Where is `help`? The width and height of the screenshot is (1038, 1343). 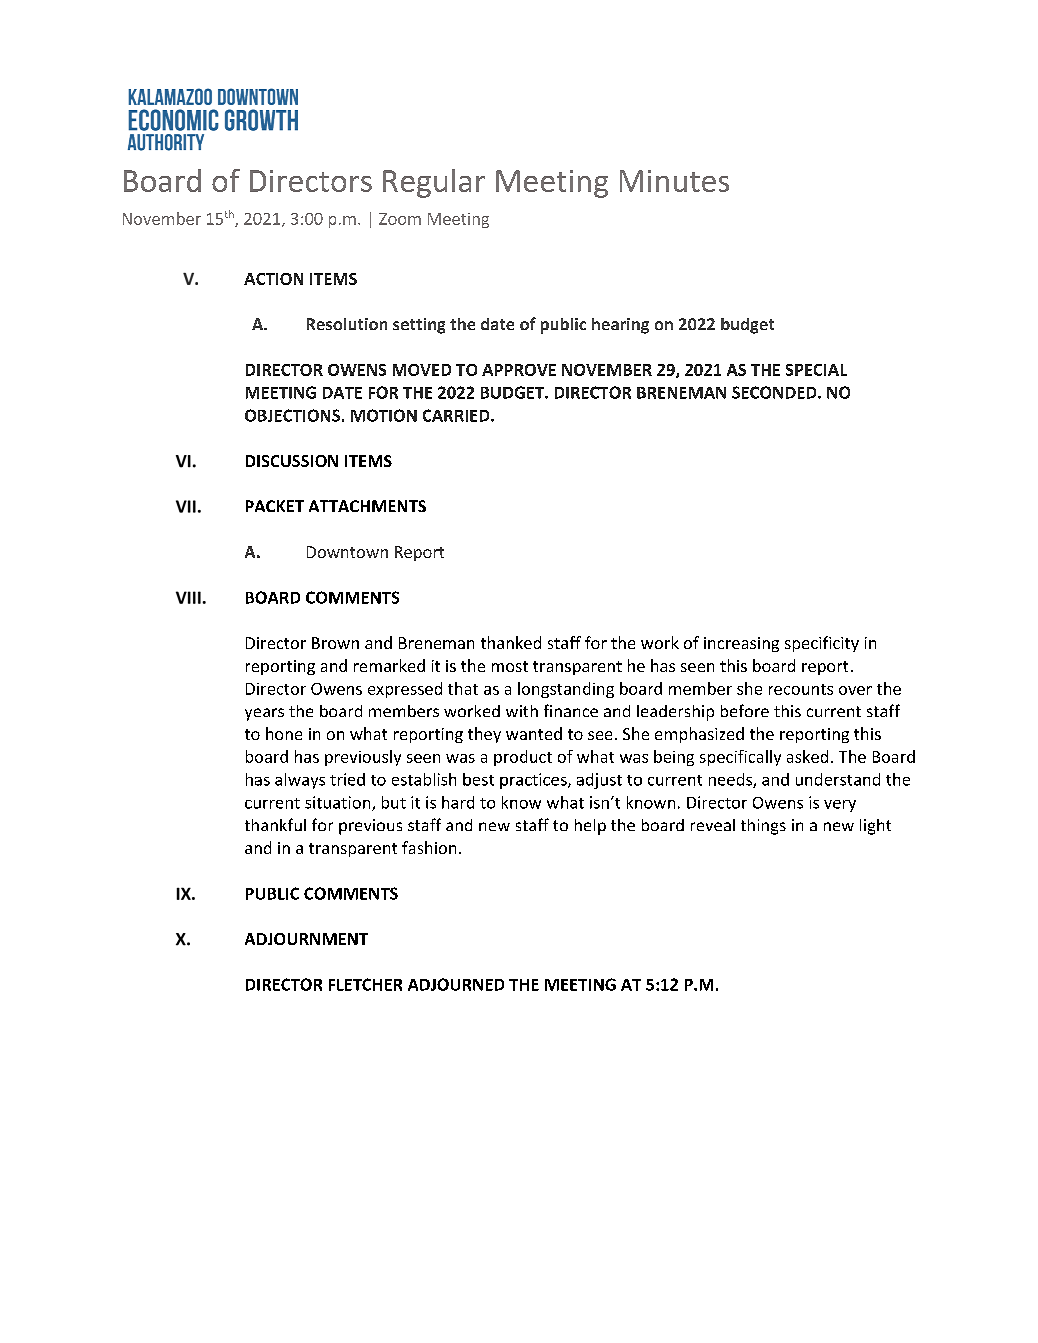
help is located at coordinates (590, 827).
